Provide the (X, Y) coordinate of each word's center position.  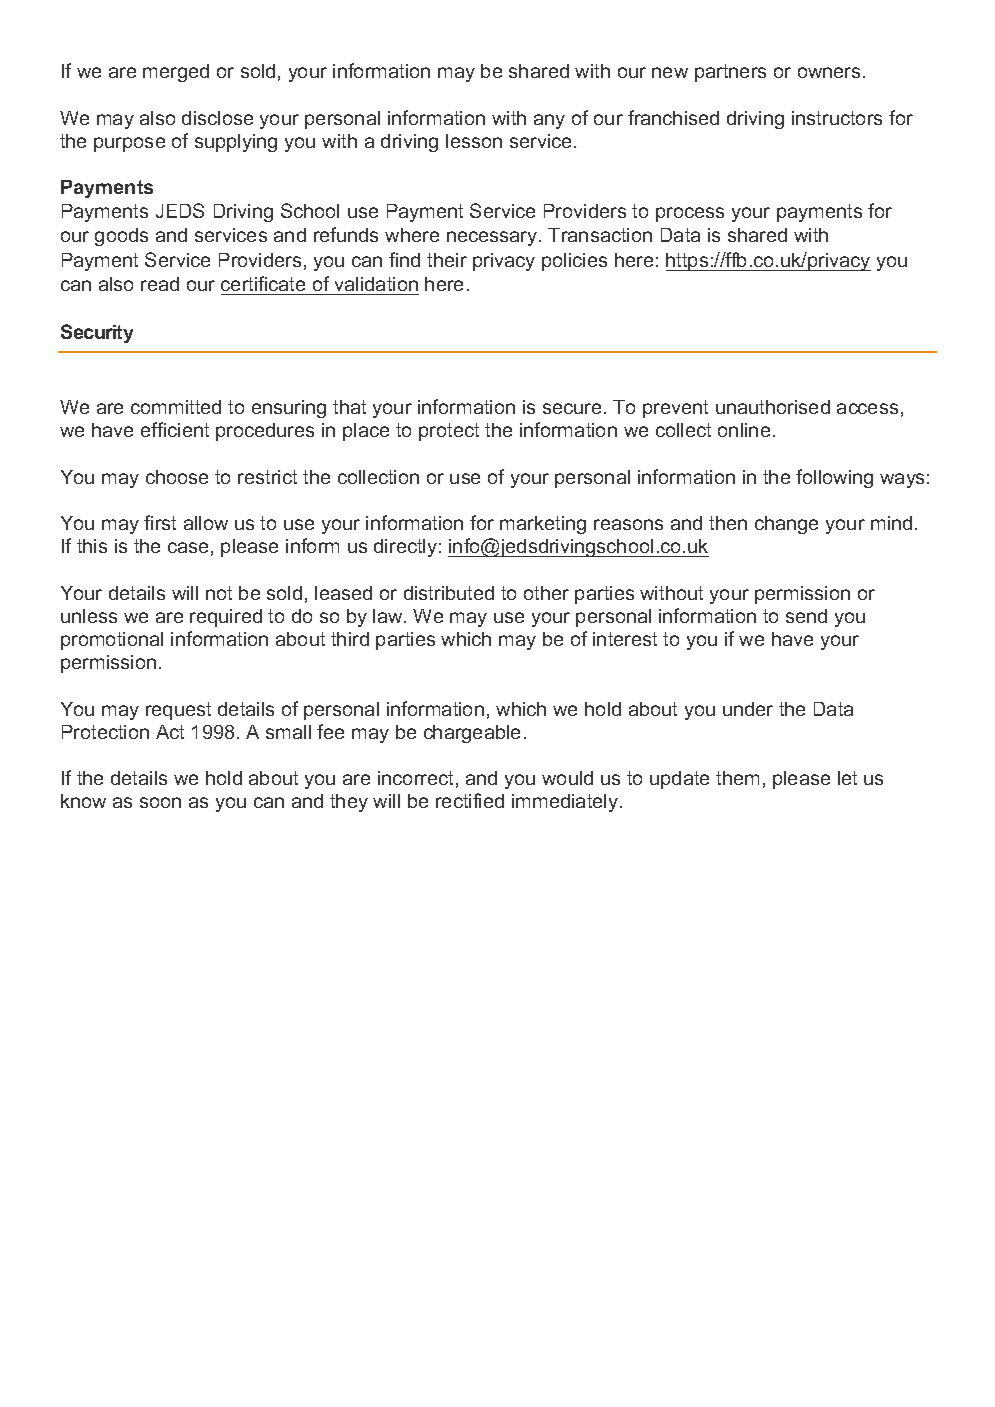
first (160, 522)
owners (829, 72)
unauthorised (773, 407)
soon (160, 802)
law (389, 616)
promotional (112, 641)
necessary (493, 238)
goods (121, 237)
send (806, 616)
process (690, 214)
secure (572, 408)
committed (176, 407)
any (549, 121)
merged (176, 73)
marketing (543, 525)
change (786, 525)
